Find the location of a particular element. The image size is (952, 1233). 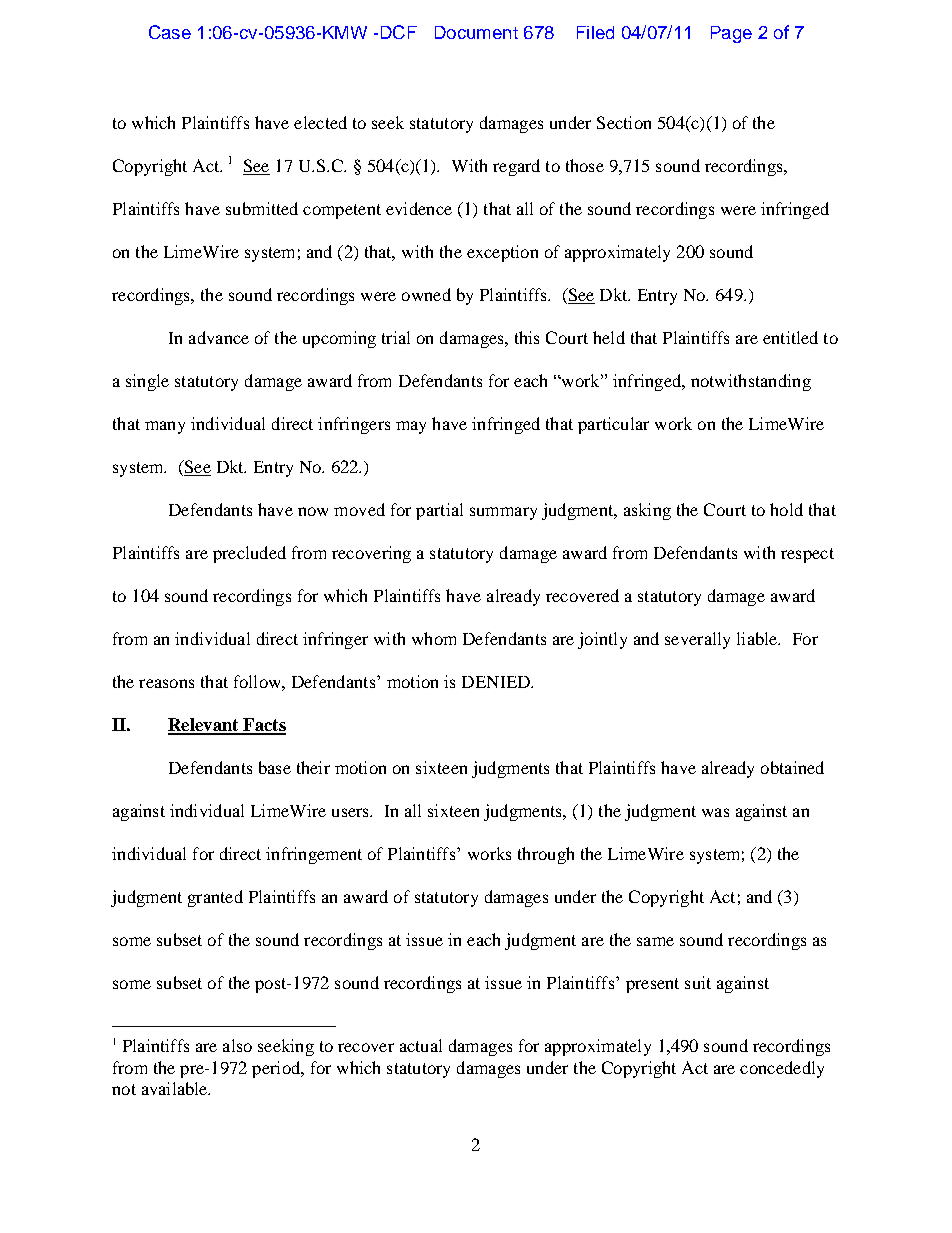

precluded is located at coordinates (249, 554).
